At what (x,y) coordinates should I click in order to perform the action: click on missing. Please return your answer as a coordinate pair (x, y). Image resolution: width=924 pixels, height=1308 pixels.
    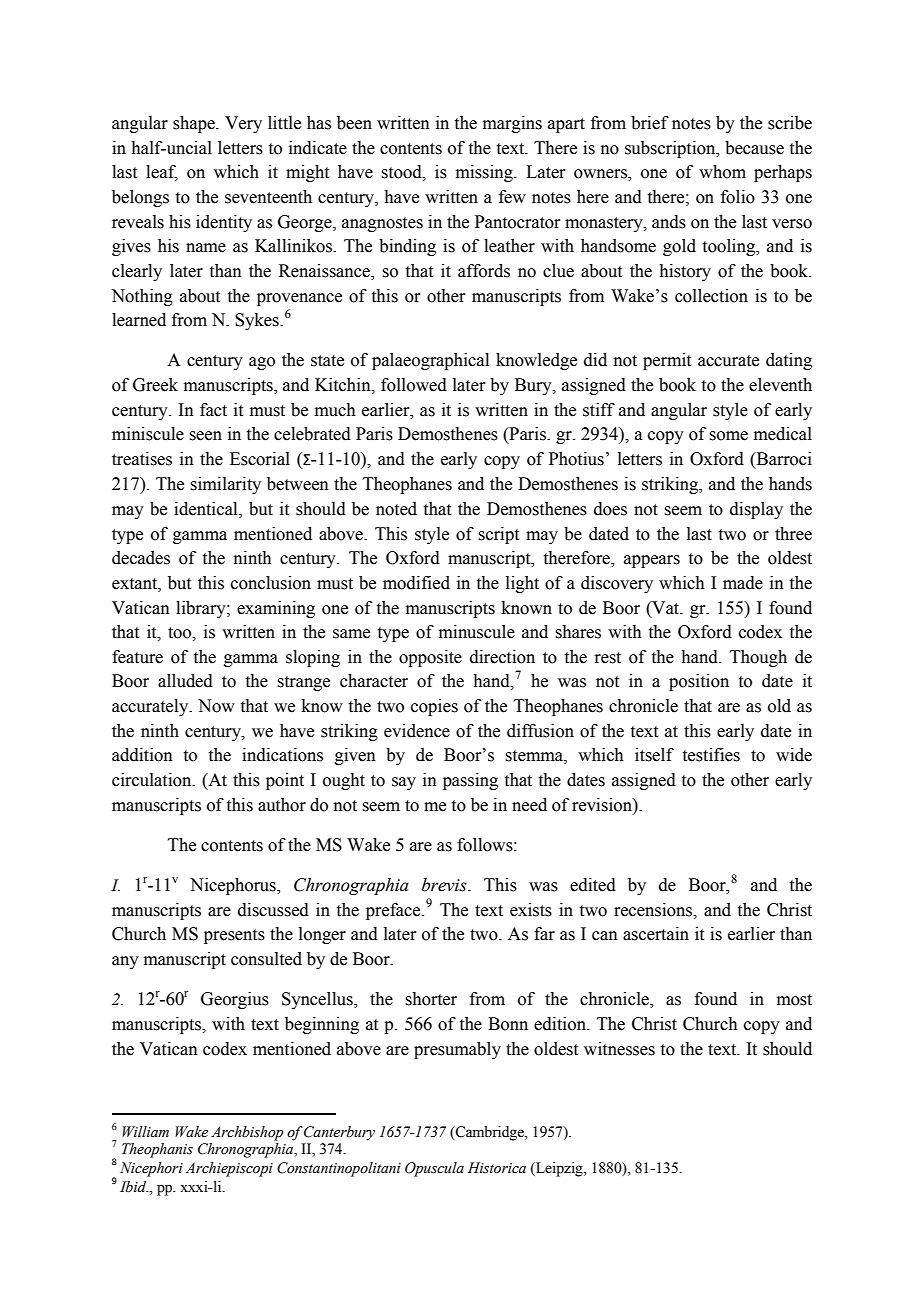
    Looking at the image, I should click on (485, 173).
